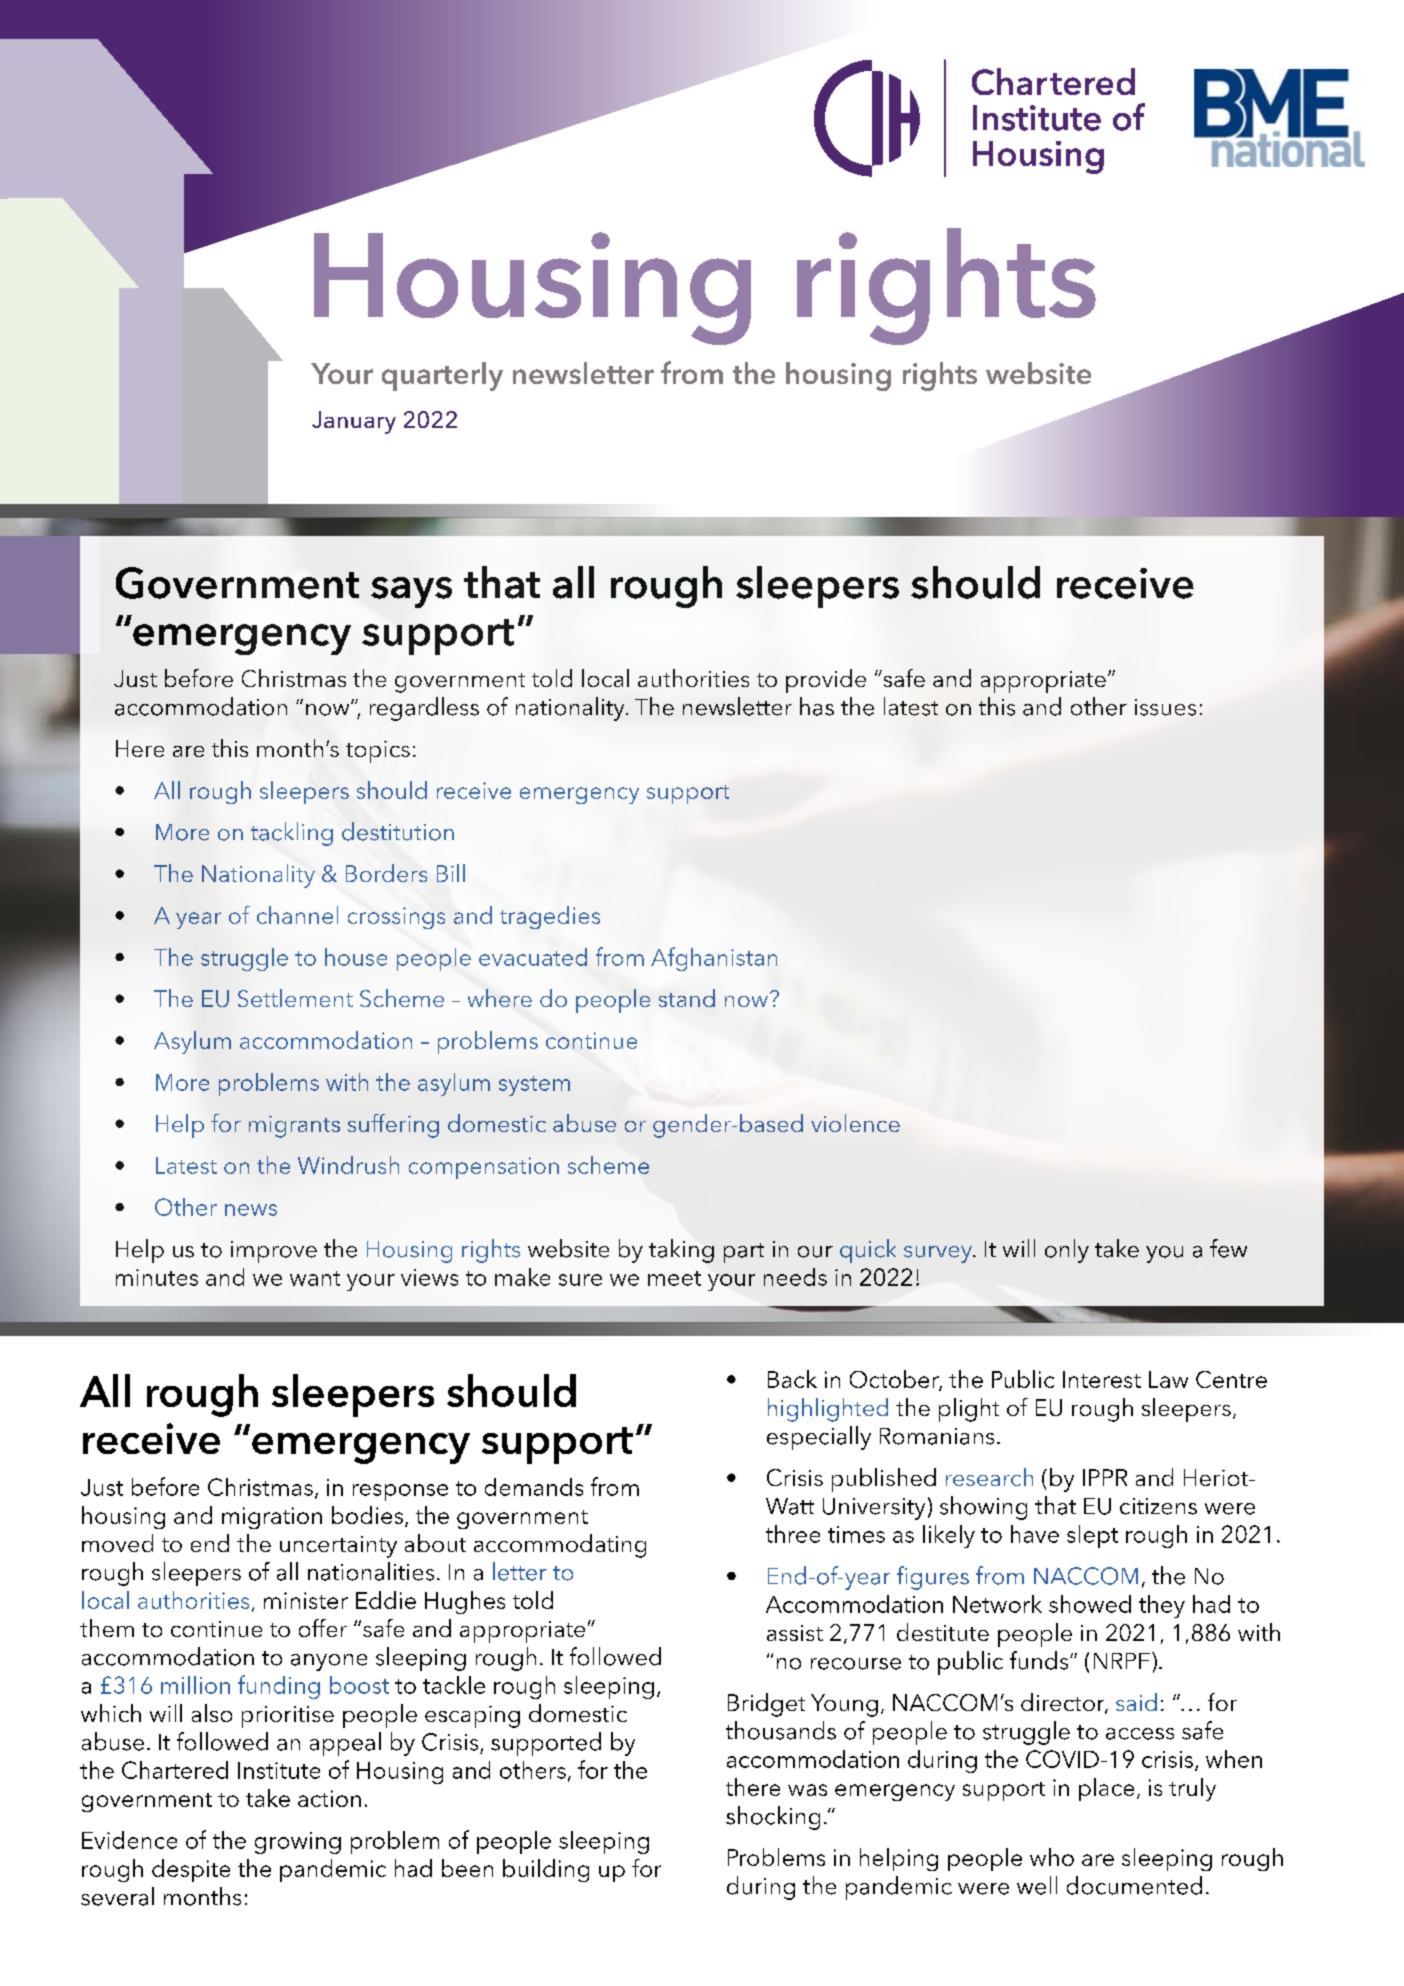 Image resolution: width=1404 pixels, height=1986 pixels. What do you see at coordinates (817, 706) in the screenshot?
I see `has` at bounding box center [817, 706].
